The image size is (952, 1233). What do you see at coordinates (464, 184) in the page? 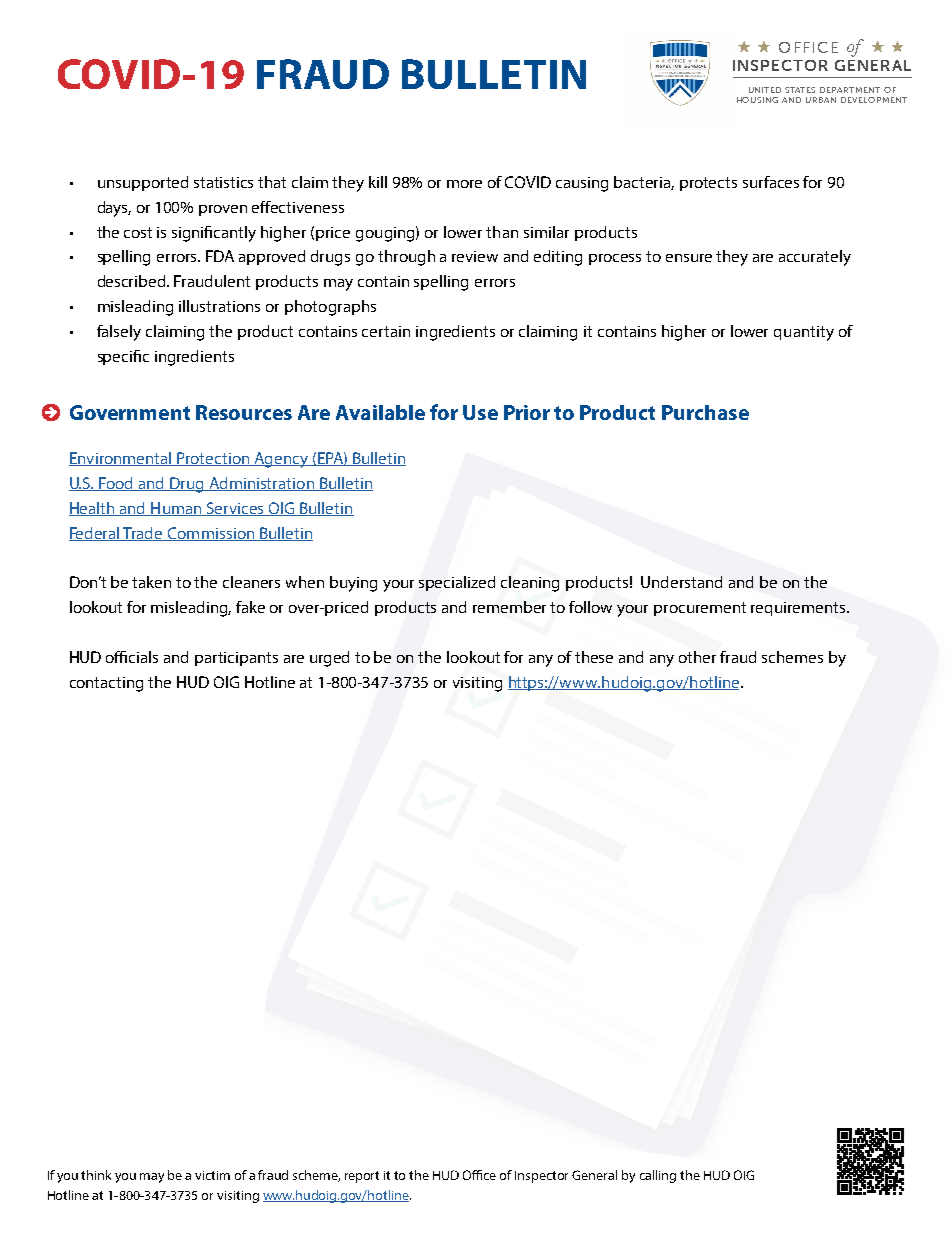
I see `more` at bounding box center [464, 184].
